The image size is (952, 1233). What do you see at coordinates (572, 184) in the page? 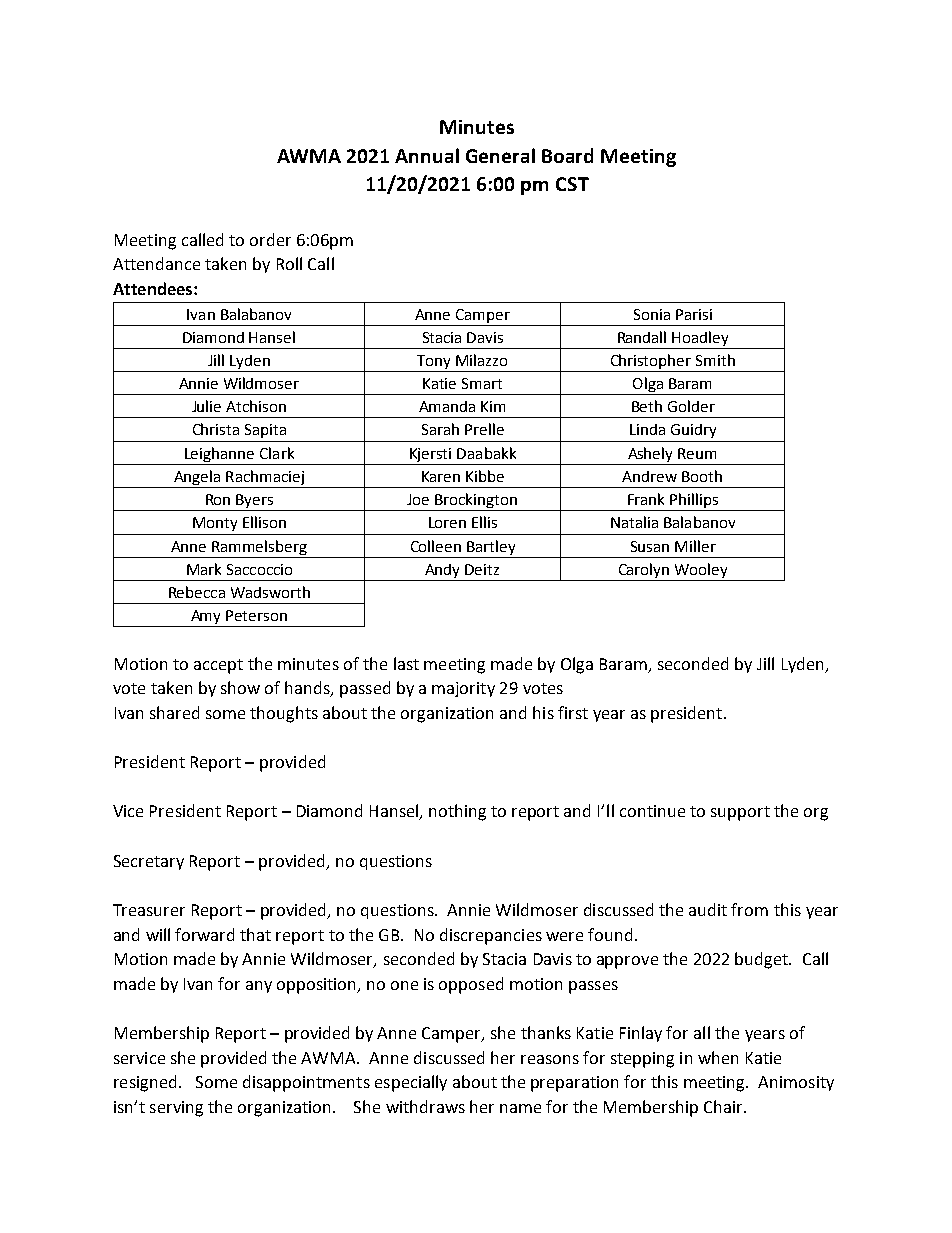
I see `CST` at bounding box center [572, 184].
